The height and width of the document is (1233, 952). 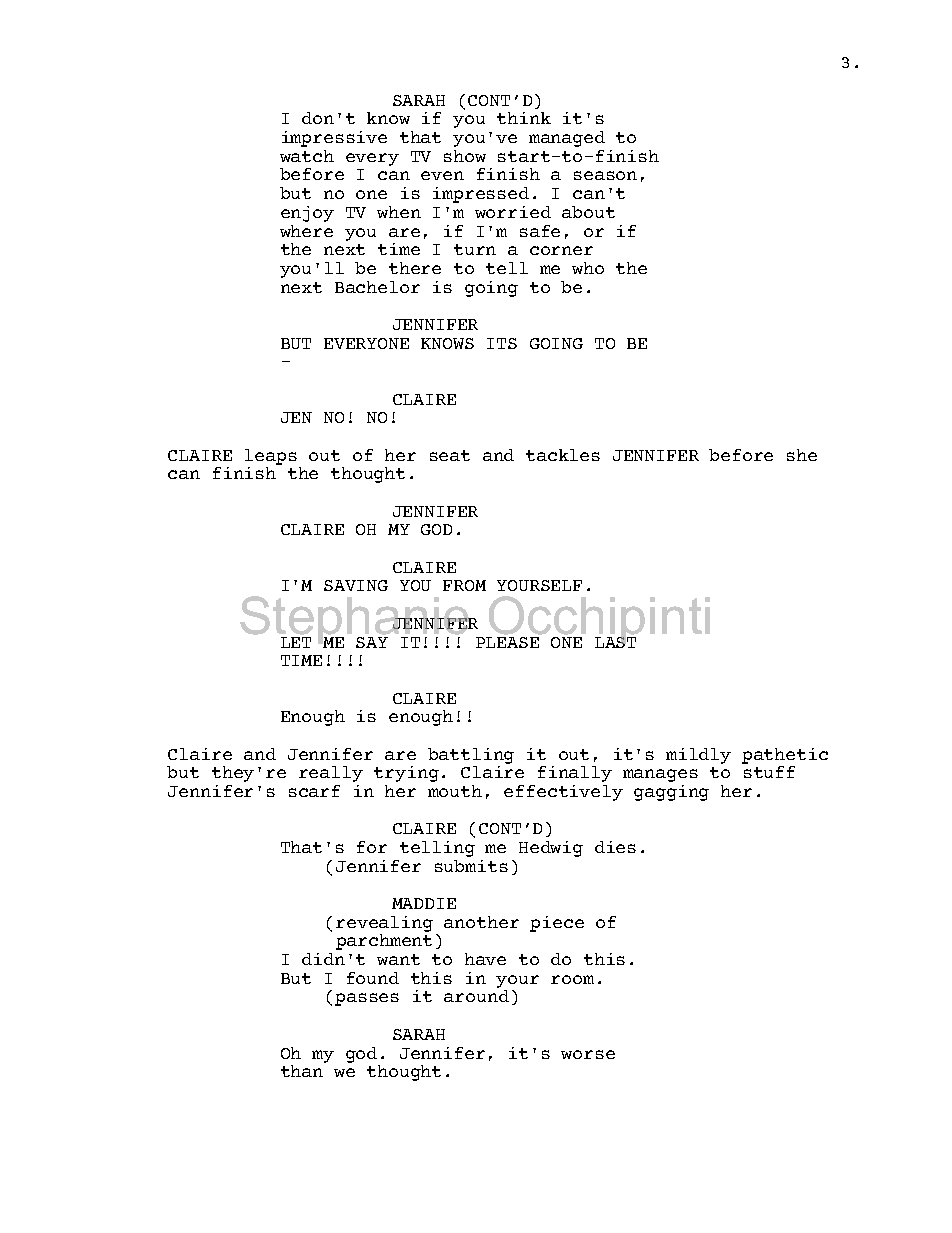 I want to click on finally, so click(x=575, y=774).
